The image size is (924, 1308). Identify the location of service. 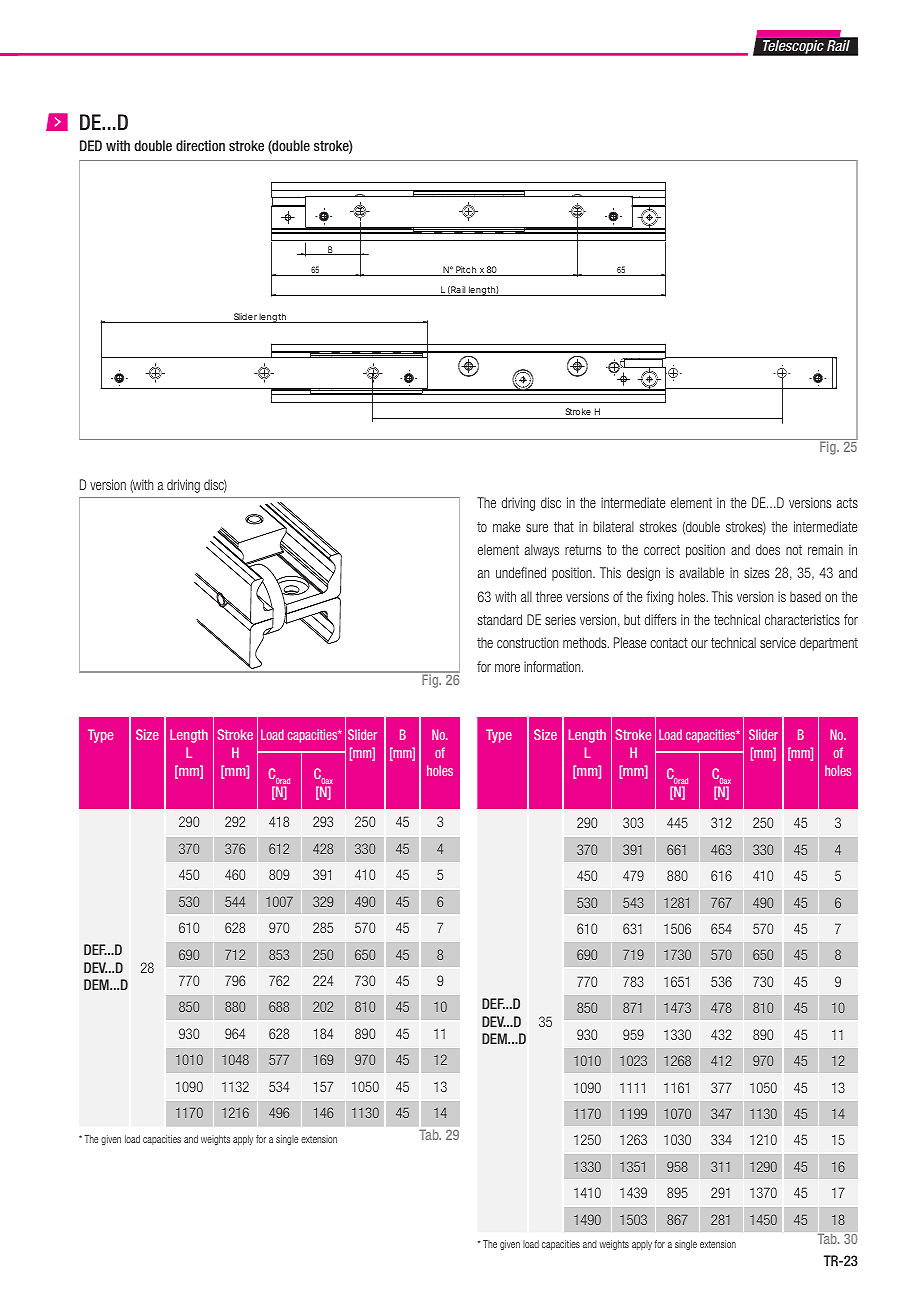
(778, 642).
